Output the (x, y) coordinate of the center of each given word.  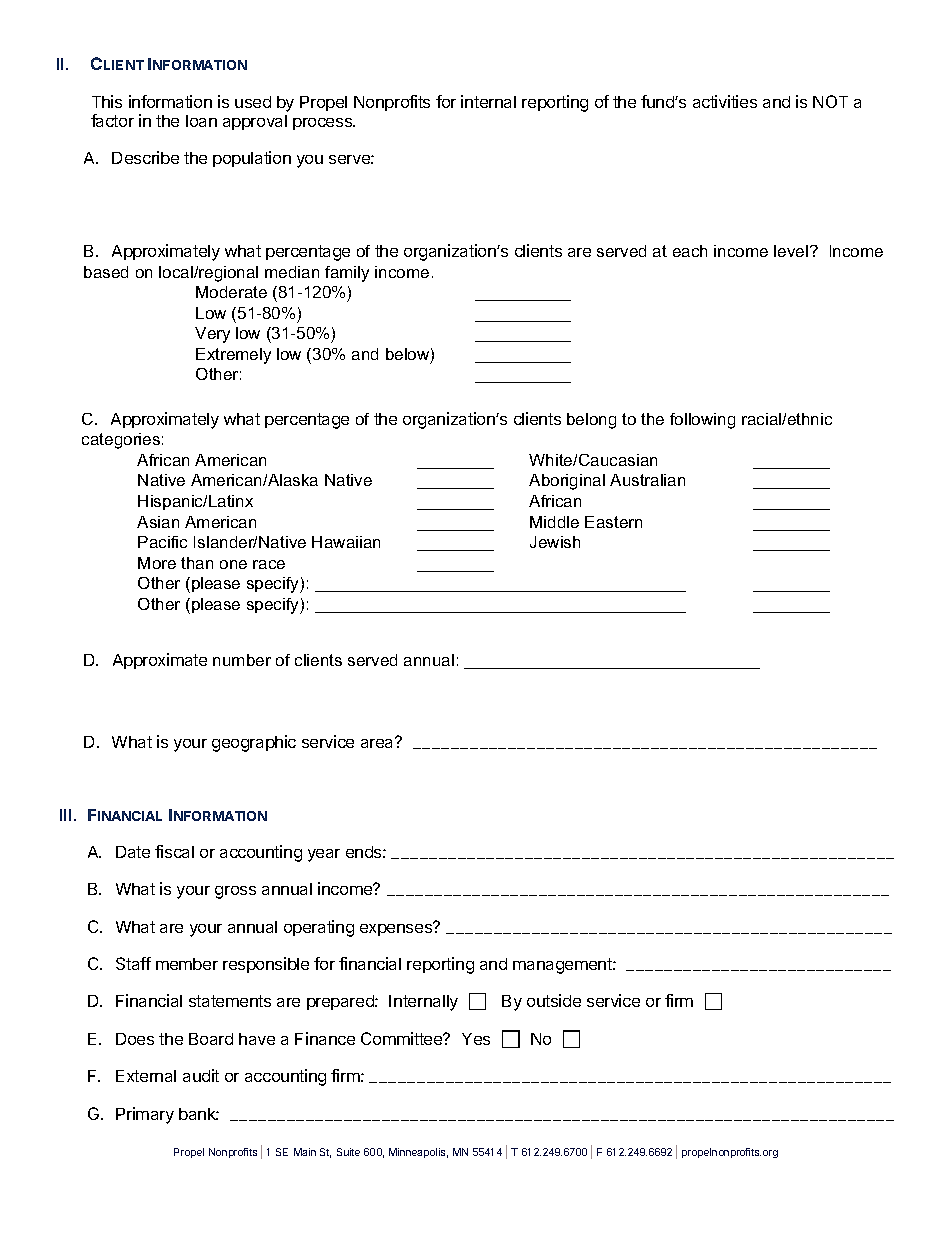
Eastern (613, 522)
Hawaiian (346, 542)
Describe (145, 157)
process (323, 124)
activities (725, 101)
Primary (145, 1115)
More (157, 563)
